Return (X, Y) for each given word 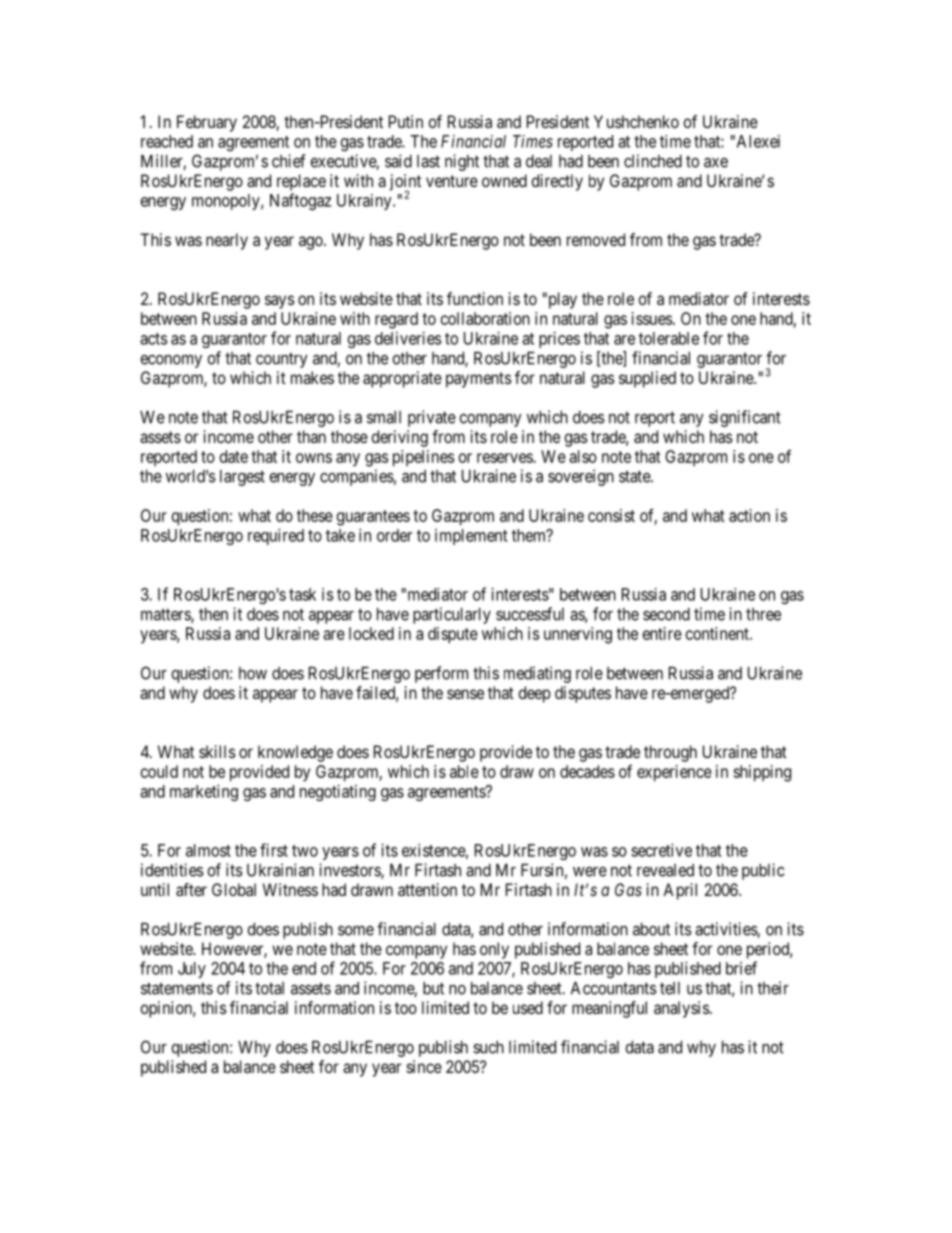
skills (217, 751)
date (234, 456)
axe (716, 163)
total (269, 988)
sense (465, 694)
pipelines (423, 458)
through (670, 753)
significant (745, 418)
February (207, 123)
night (462, 162)
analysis (682, 1009)
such (488, 1047)
